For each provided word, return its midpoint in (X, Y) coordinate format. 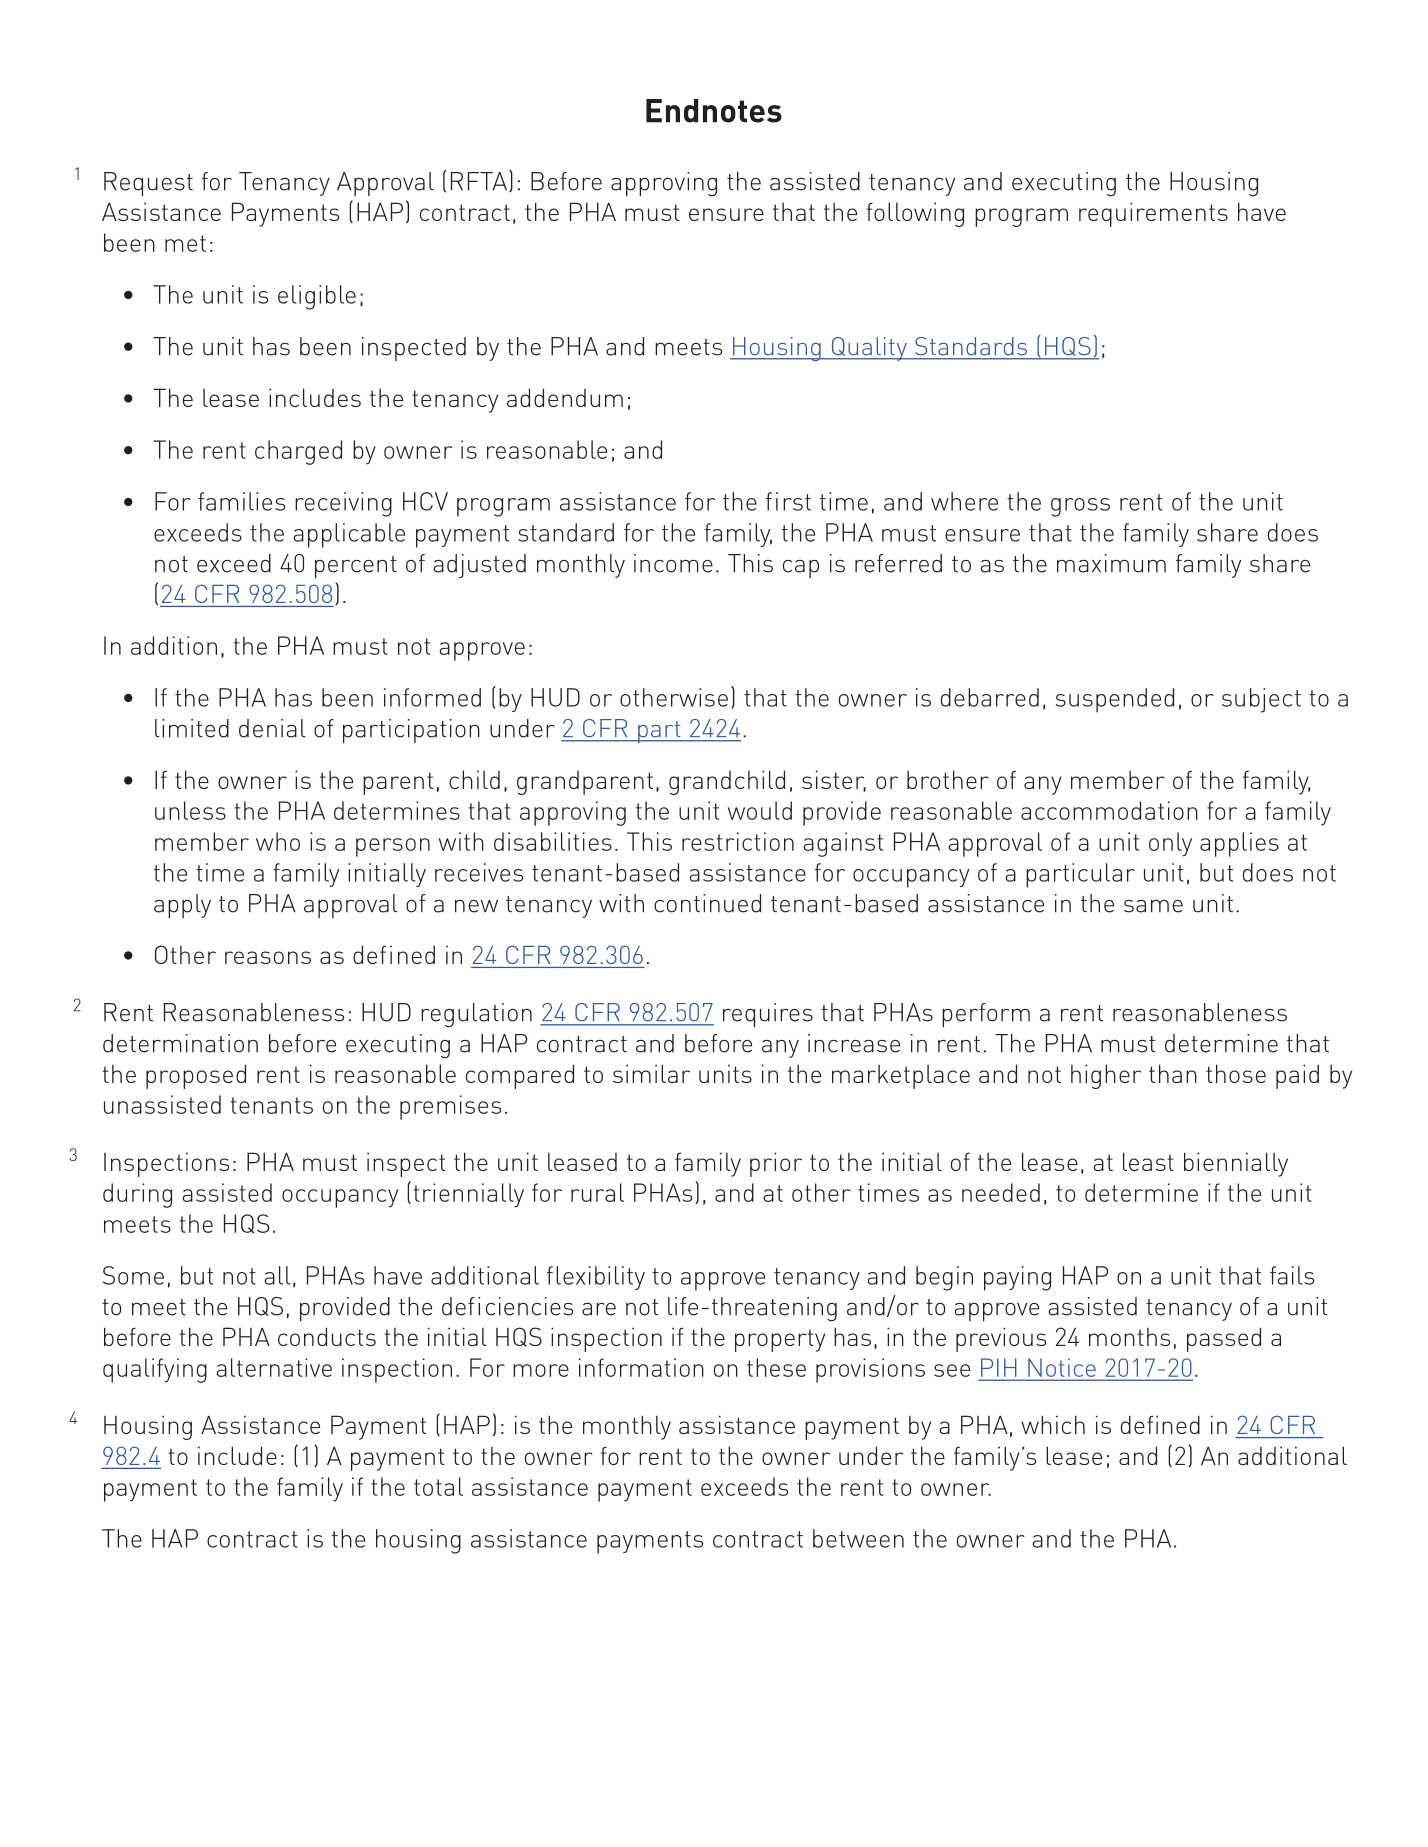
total (438, 1486)
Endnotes (714, 111)
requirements (1153, 214)
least (1148, 1161)
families (241, 501)
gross (1080, 507)
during (137, 1195)
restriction (738, 841)
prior (776, 1164)
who (278, 841)
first (788, 501)
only (1170, 844)
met (185, 243)
